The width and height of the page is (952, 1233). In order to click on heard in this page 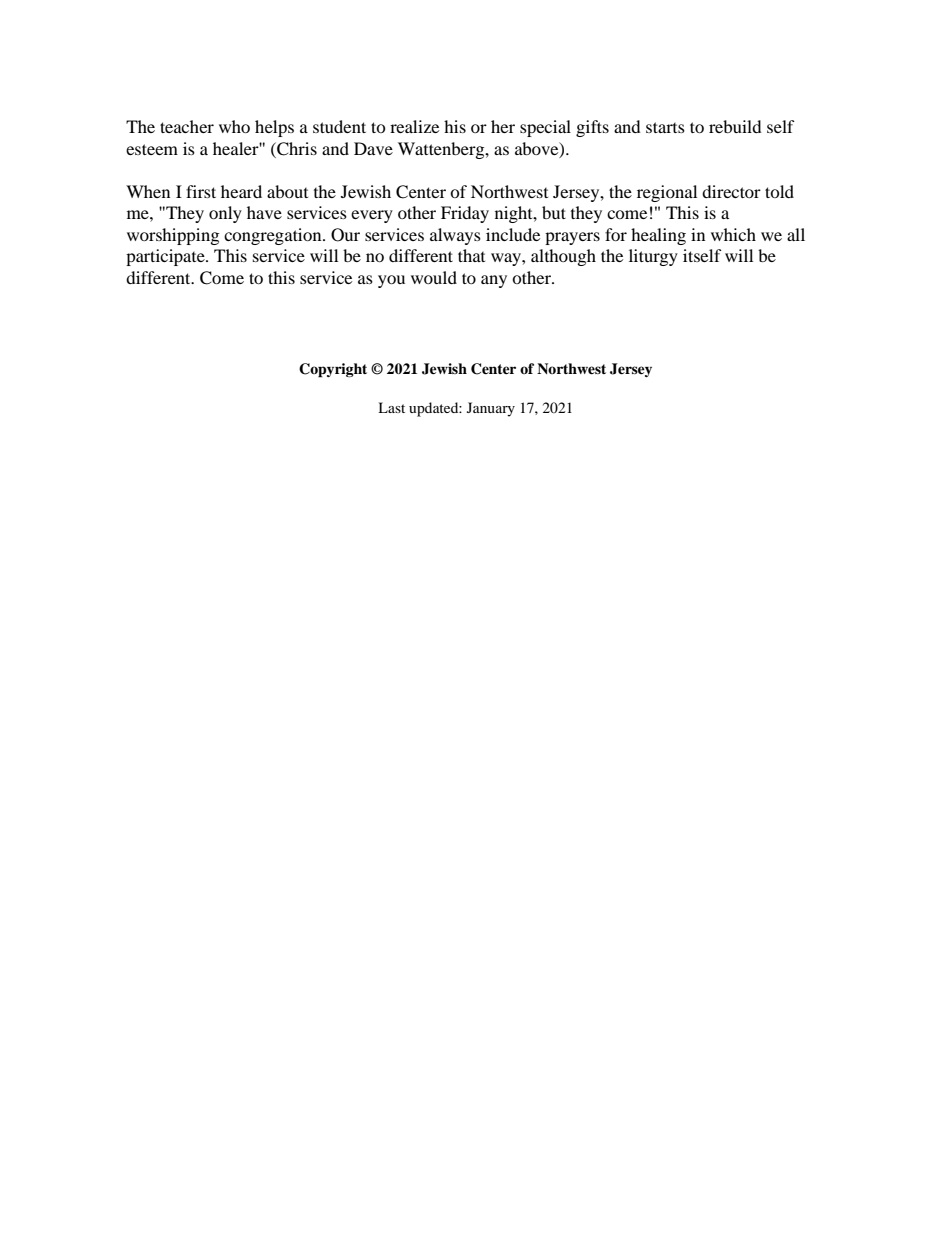, I will do `click(241, 191)`.
